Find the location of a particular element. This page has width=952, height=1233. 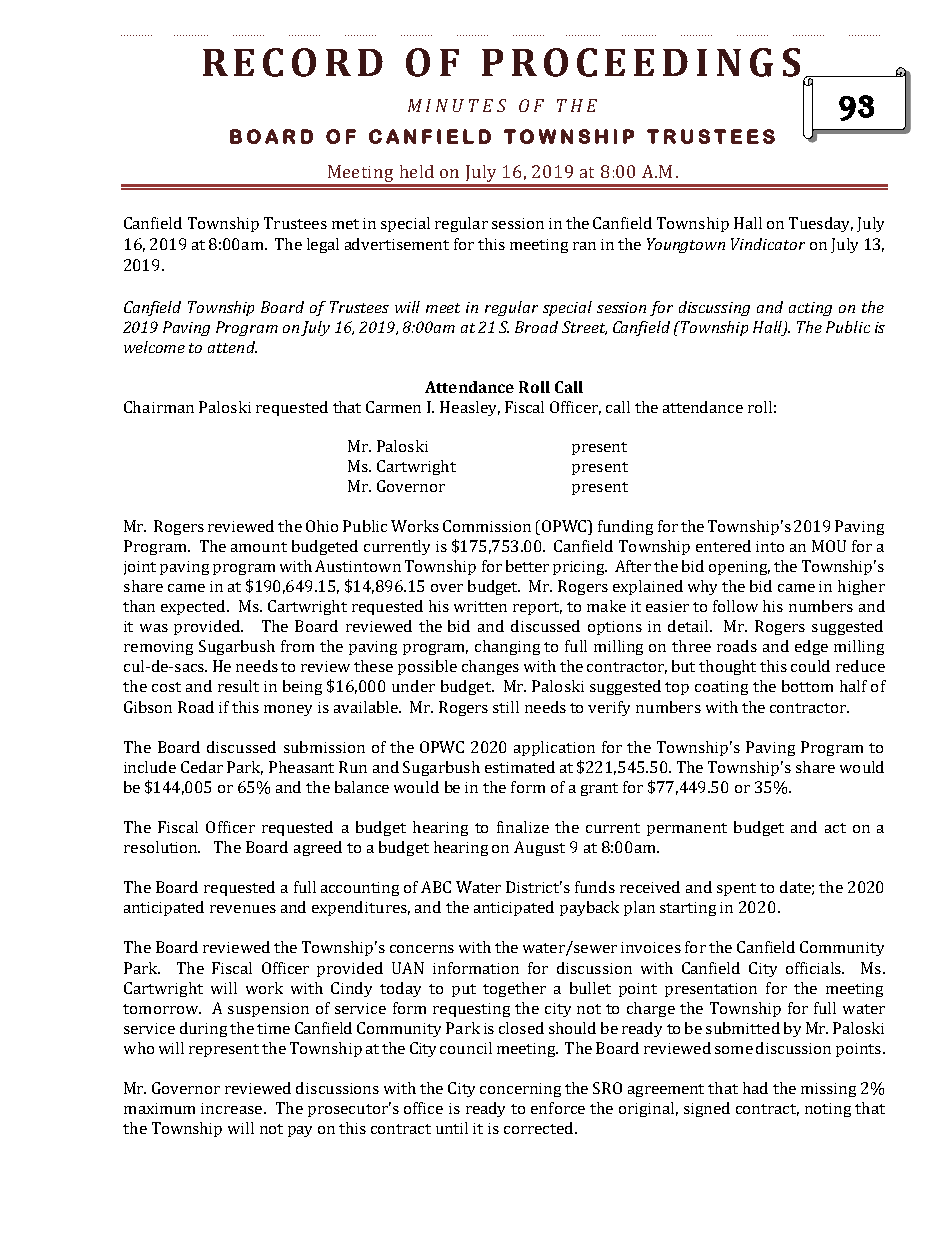

result is located at coordinates (238, 686).
